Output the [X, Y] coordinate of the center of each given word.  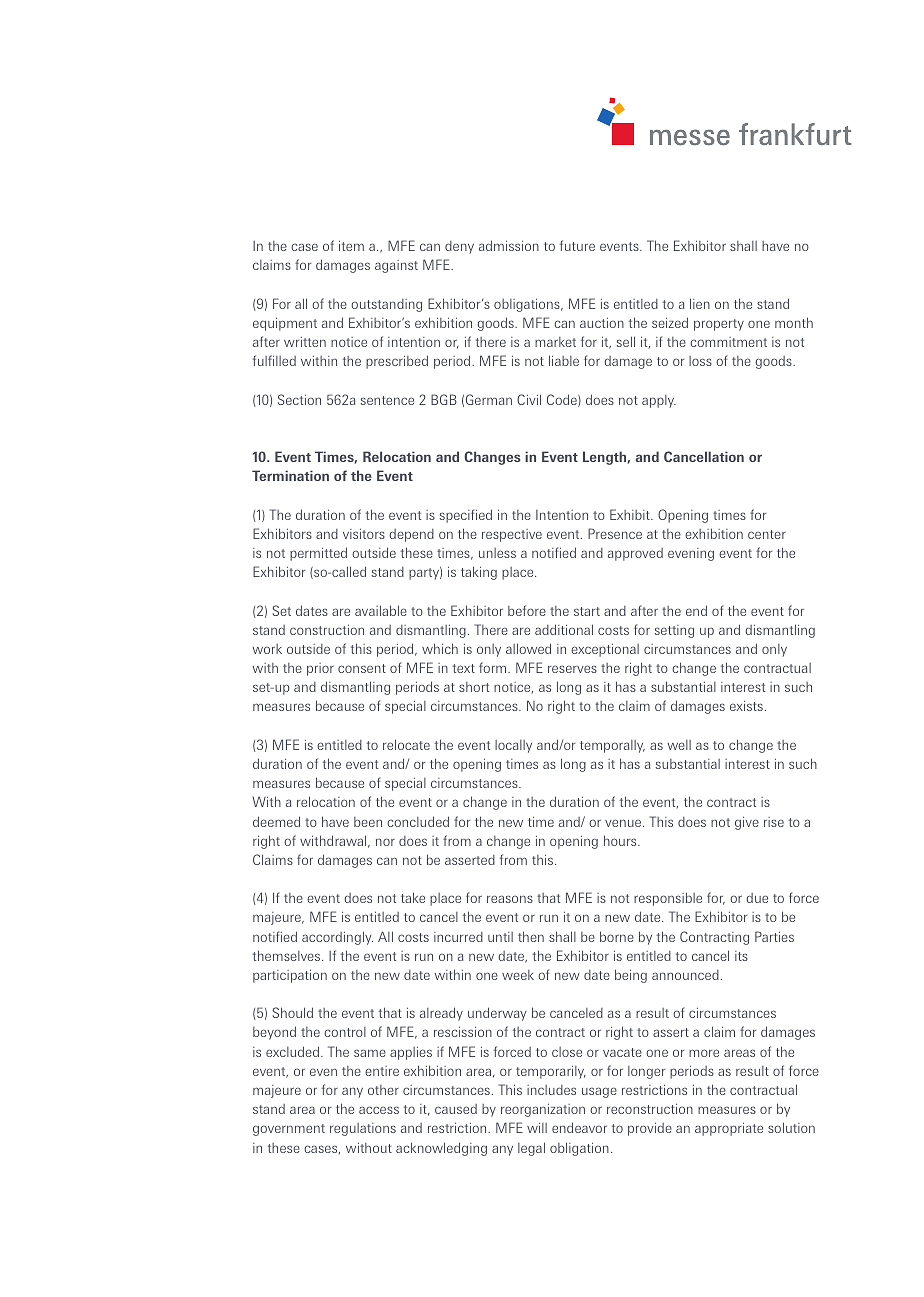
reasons [510, 899]
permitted [318, 554]
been [368, 822]
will [537, 1127]
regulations [363, 1129]
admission [509, 245]
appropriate [729, 1129]
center [767, 534]
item [351, 245]
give [747, 823]
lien [700, 303]
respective [512, 535]
